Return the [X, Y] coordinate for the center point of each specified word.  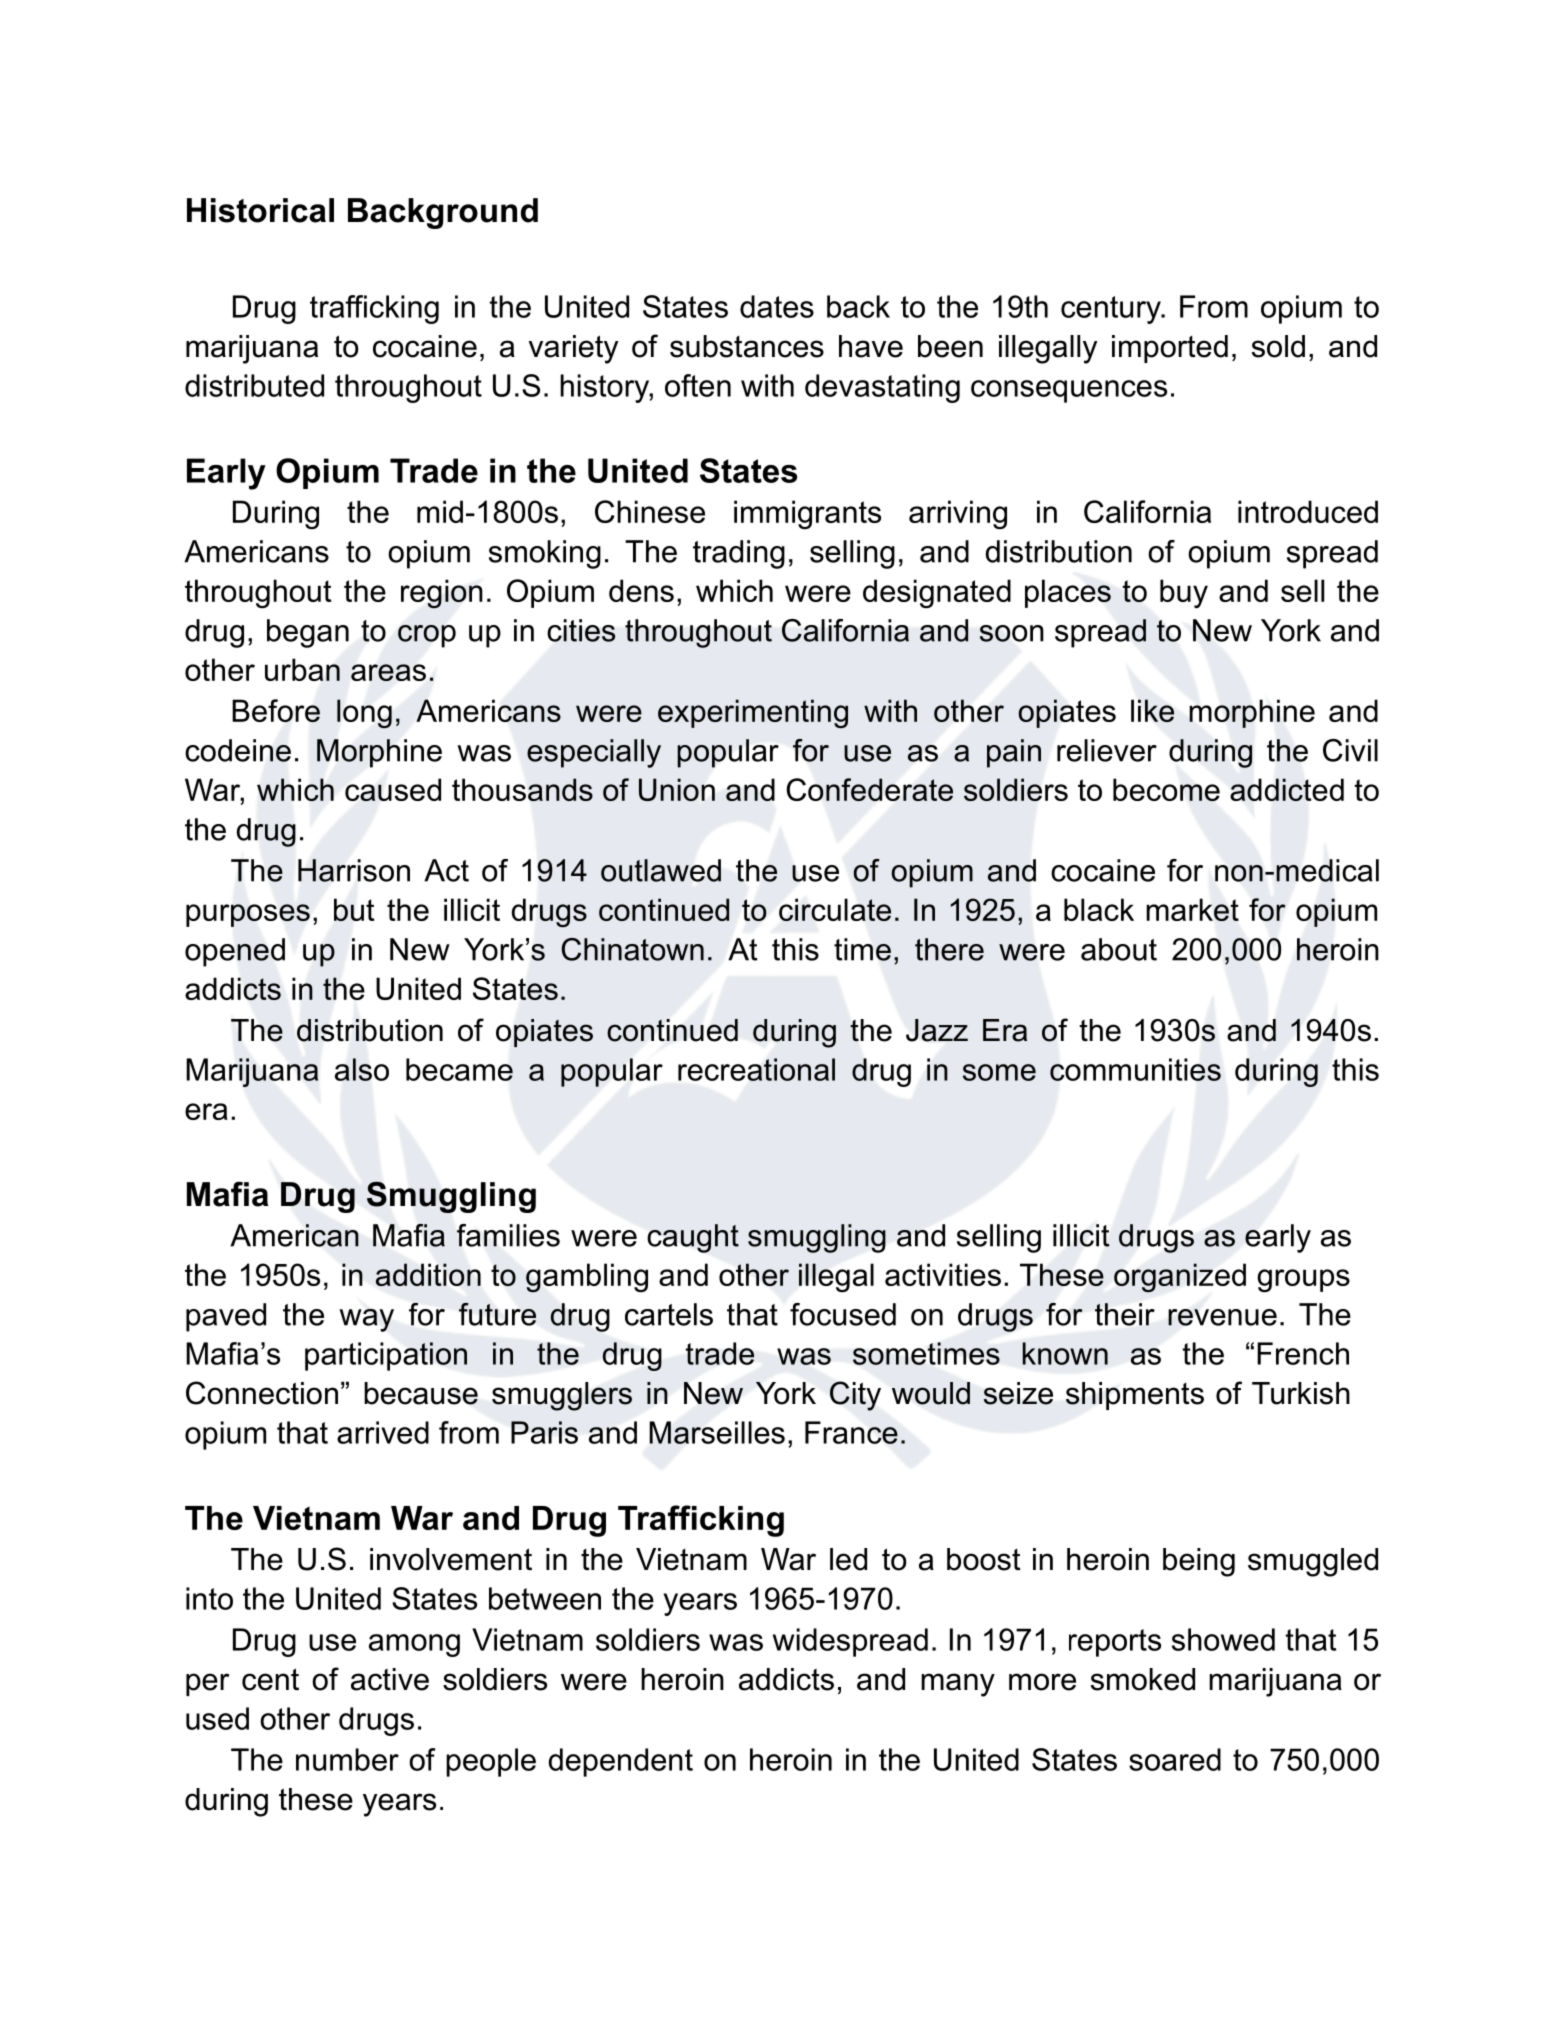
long [364, 714]
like [1152, 710]
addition [428, 1274]
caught [693, 1238]
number [347, 1759]
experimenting [753, 713]
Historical [260, 210]
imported [1170, 349]
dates [777, 306]
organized [1180, 1277]
